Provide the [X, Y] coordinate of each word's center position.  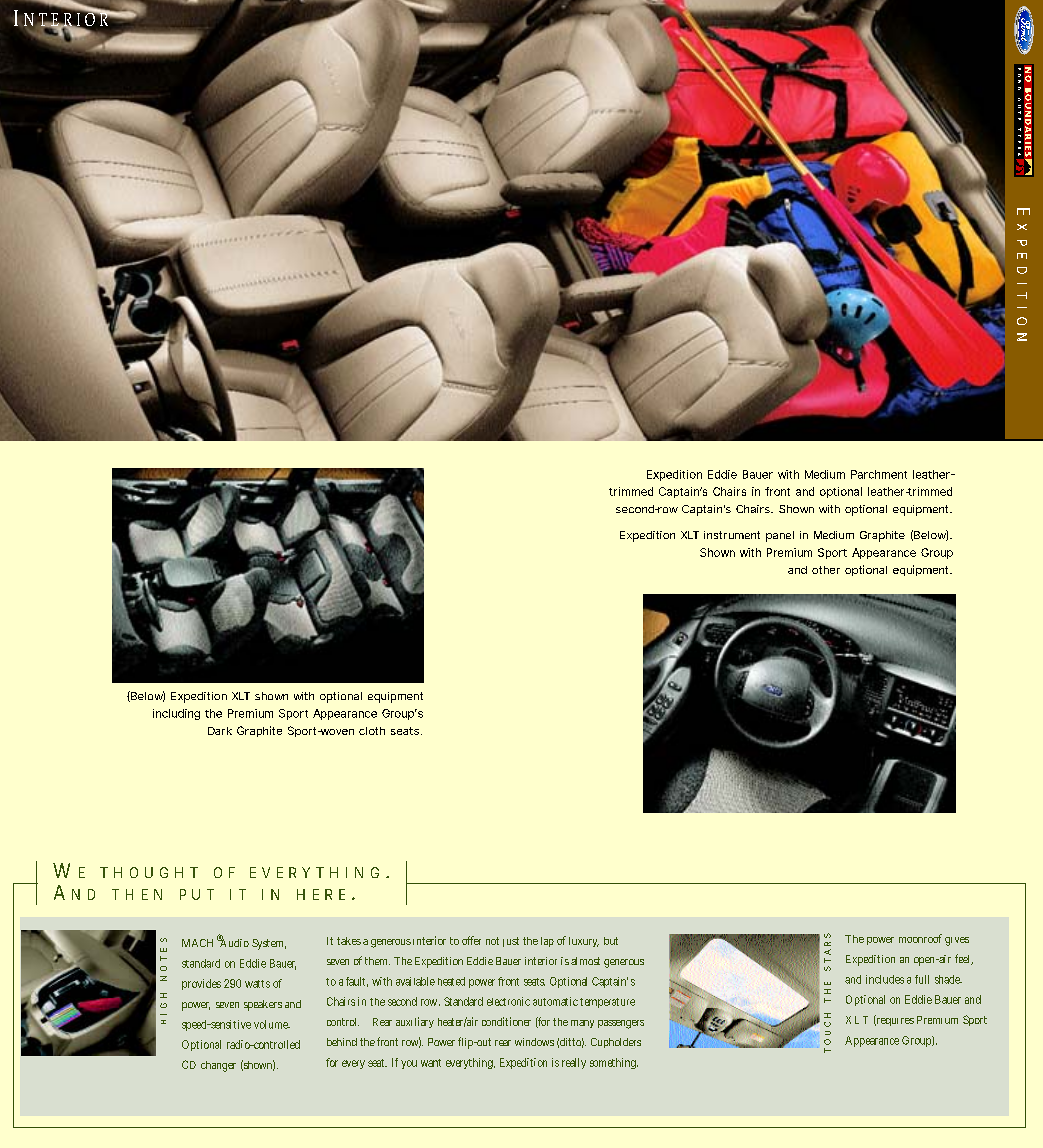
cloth [372, 731]
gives [957, 941]
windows [534, 1042]
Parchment [879, 474]
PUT [197, 894]
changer [218, 1066]
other [826, 570]
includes [885, 979]
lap [547, 942]
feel [964, 959]
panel [780, 536]
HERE [321, 894]
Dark [220, 731]
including [176, 714]
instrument [732, 535]
